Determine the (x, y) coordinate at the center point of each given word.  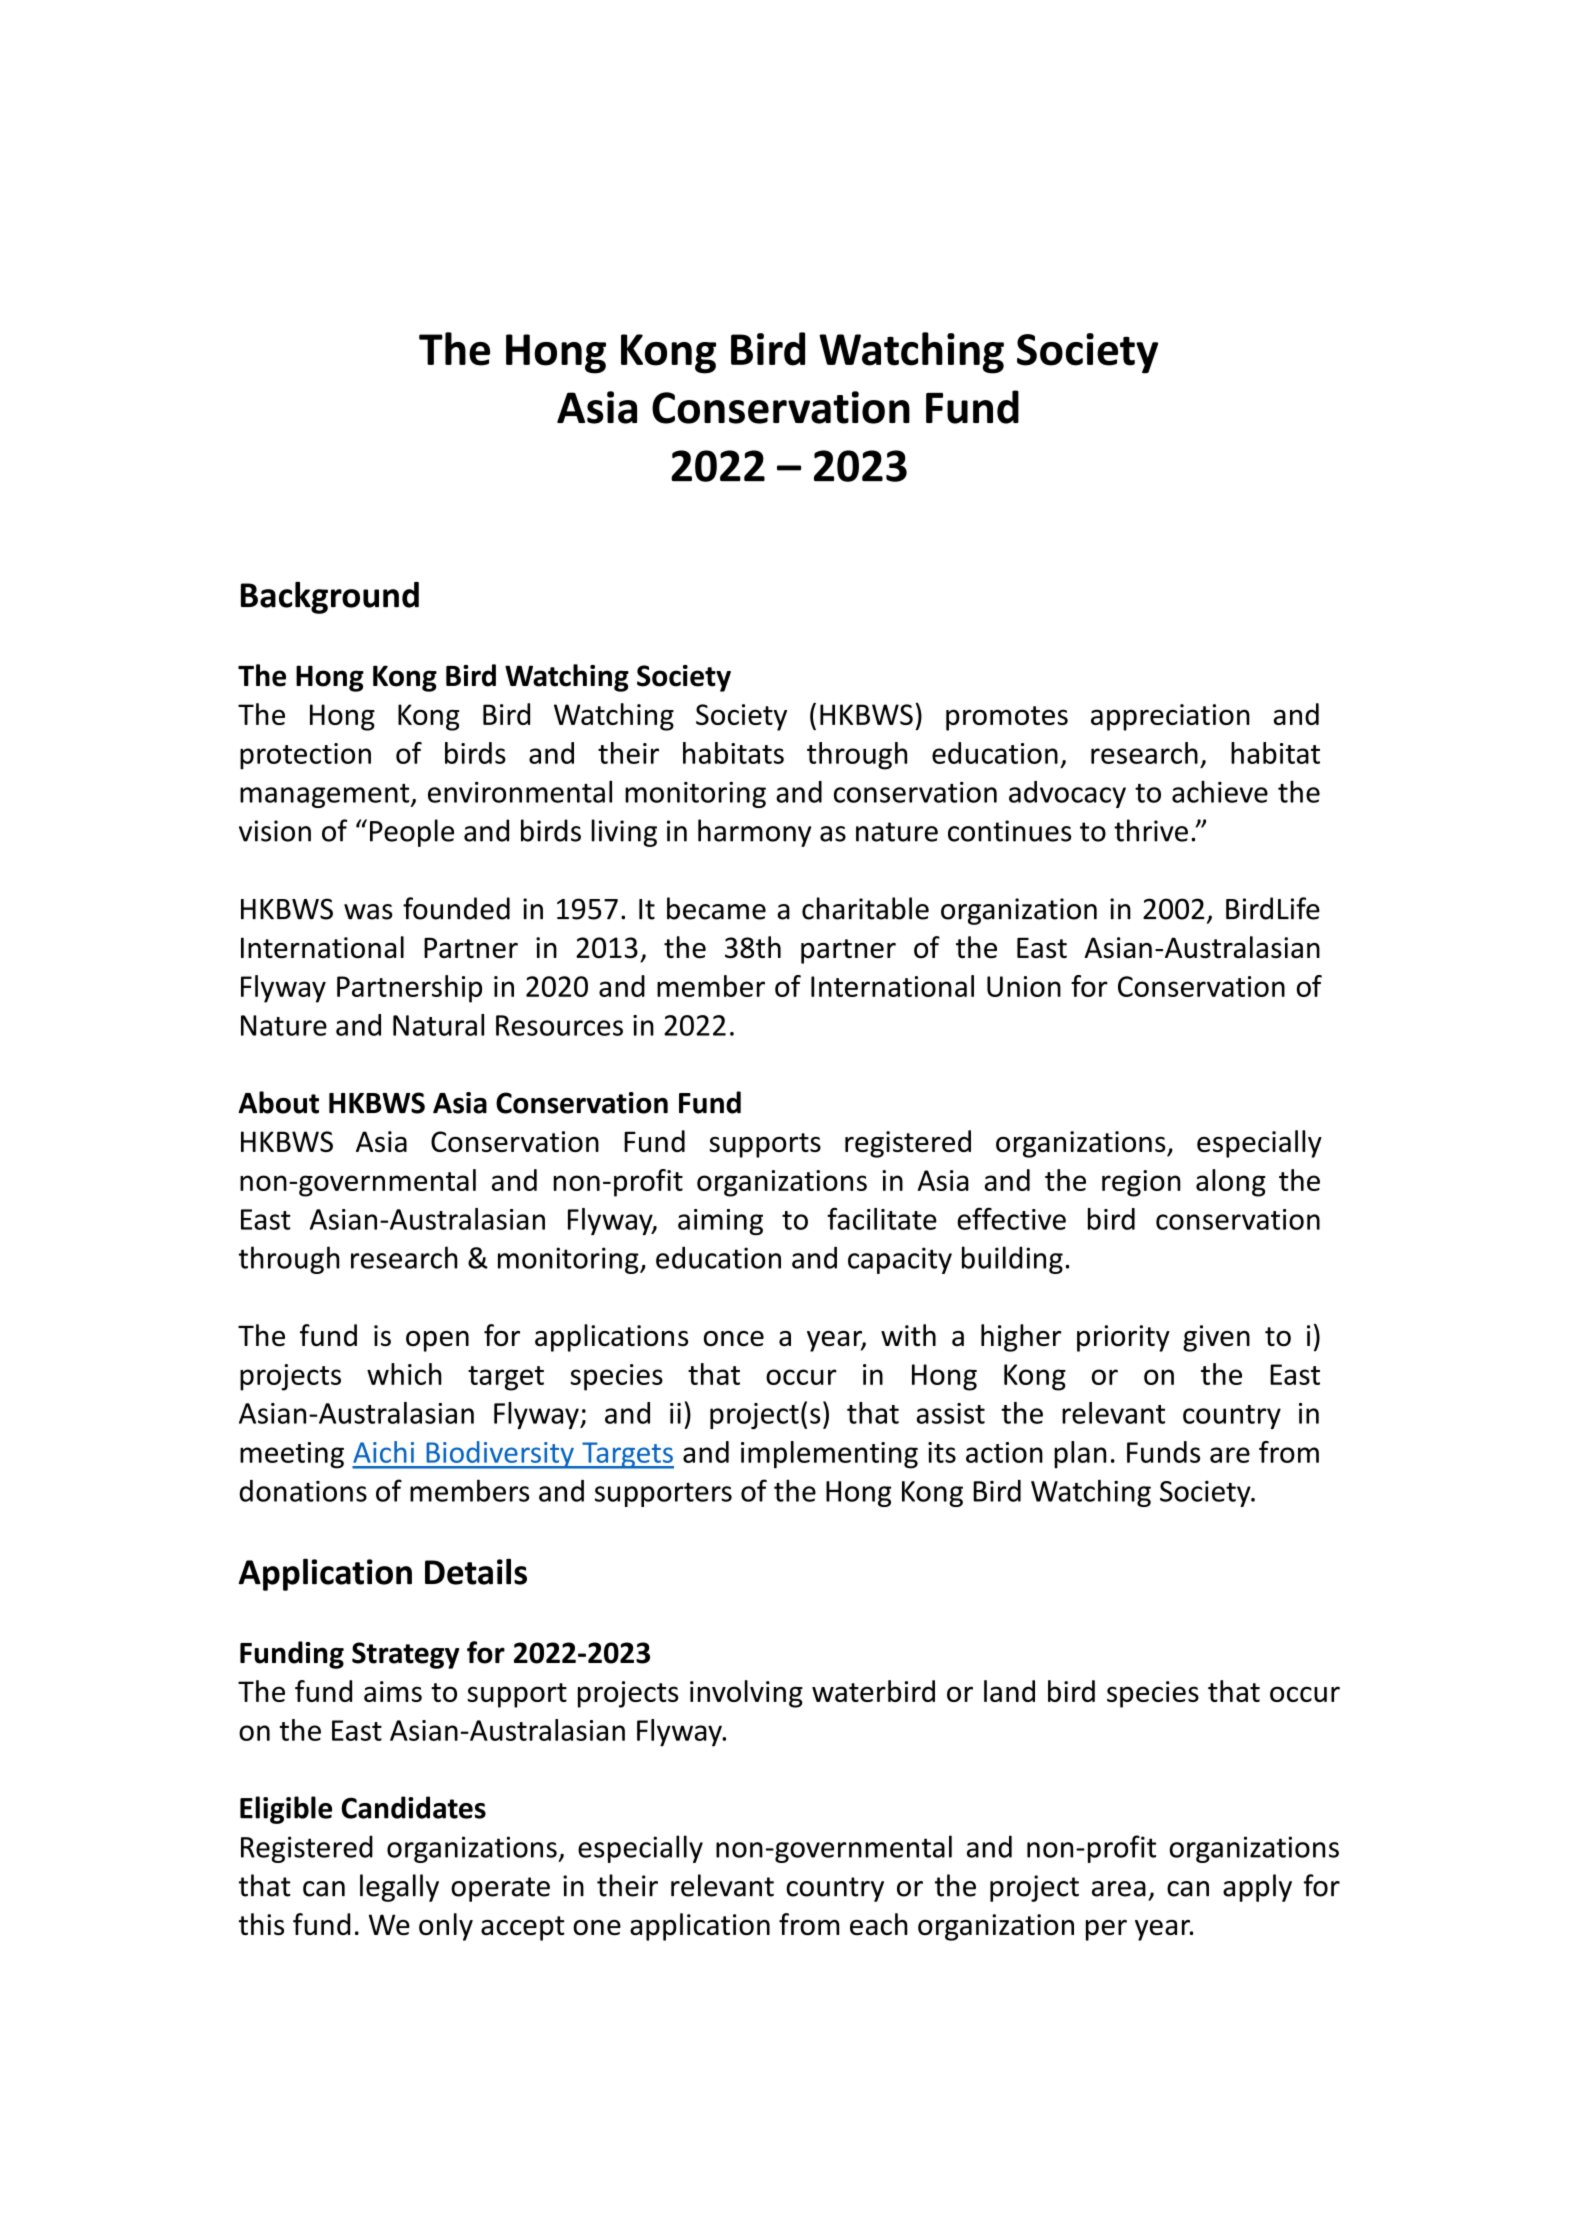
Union (1024, 986)
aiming (720, 1222)
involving (746, 1694)
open (437, 1341)
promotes (1007, 718)
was (368, 912)
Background (330, 597)
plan (1080, 1455)
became (716, 908)
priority (1123, 1338)
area (1119, 1889)
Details (476, 1571)
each (879, 1924)
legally (399, 1888)
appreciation (1170, 717)
